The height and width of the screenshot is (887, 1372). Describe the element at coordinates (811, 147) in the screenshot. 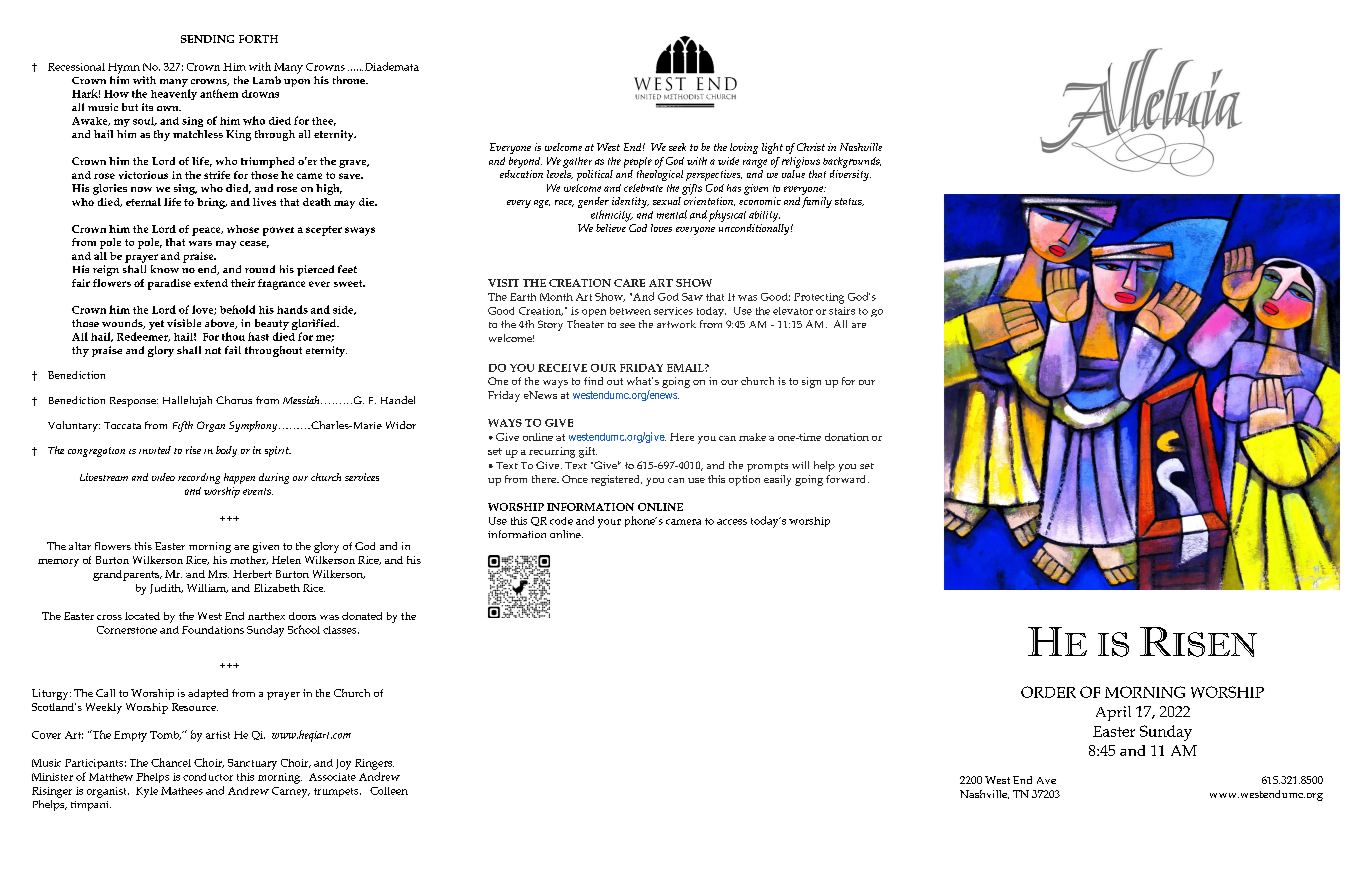

I see `Christ` at that location.
